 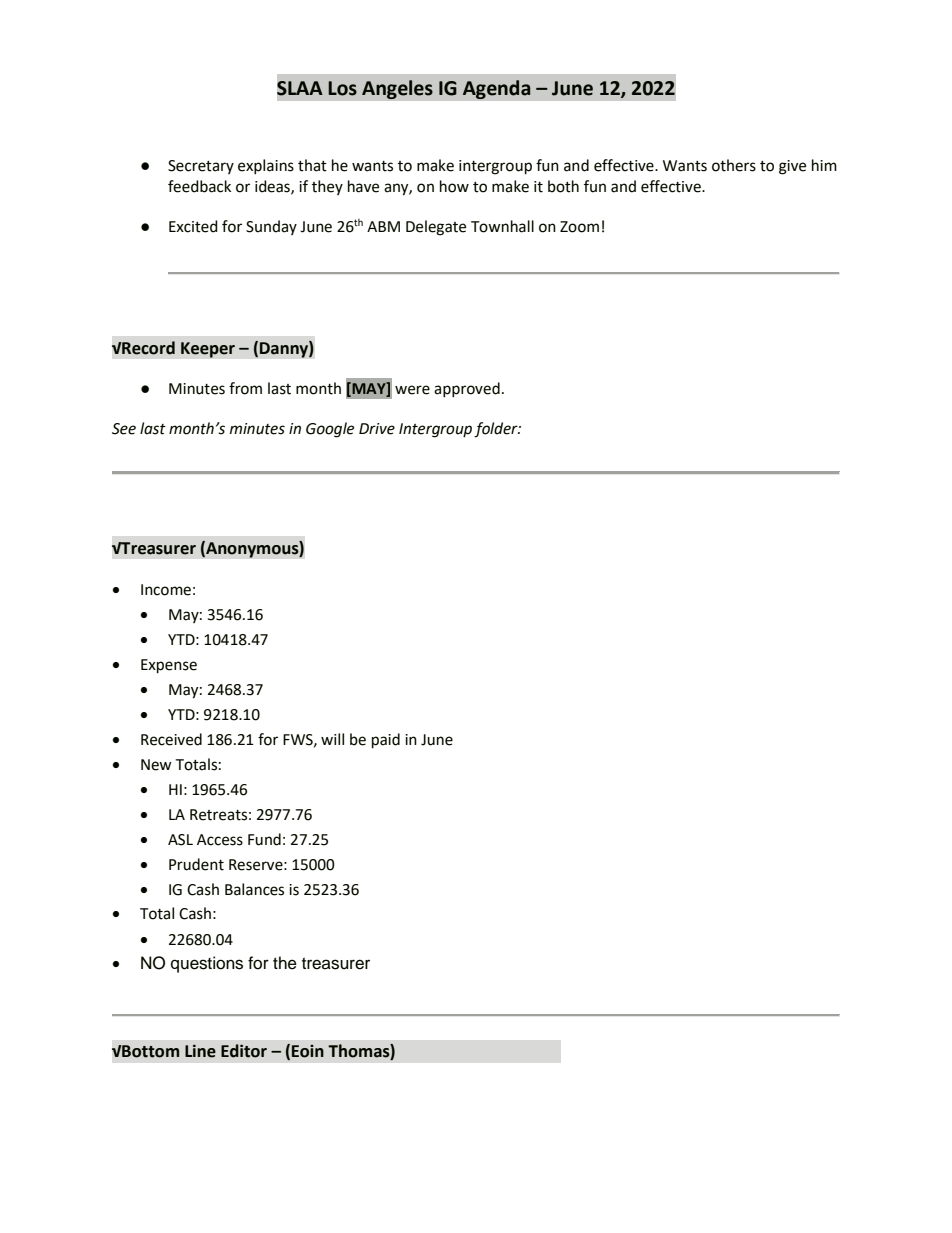 What do you see at coordinates (169, 666) in the screenshot?
I see `Expense` at bounding box center [169, 666].
